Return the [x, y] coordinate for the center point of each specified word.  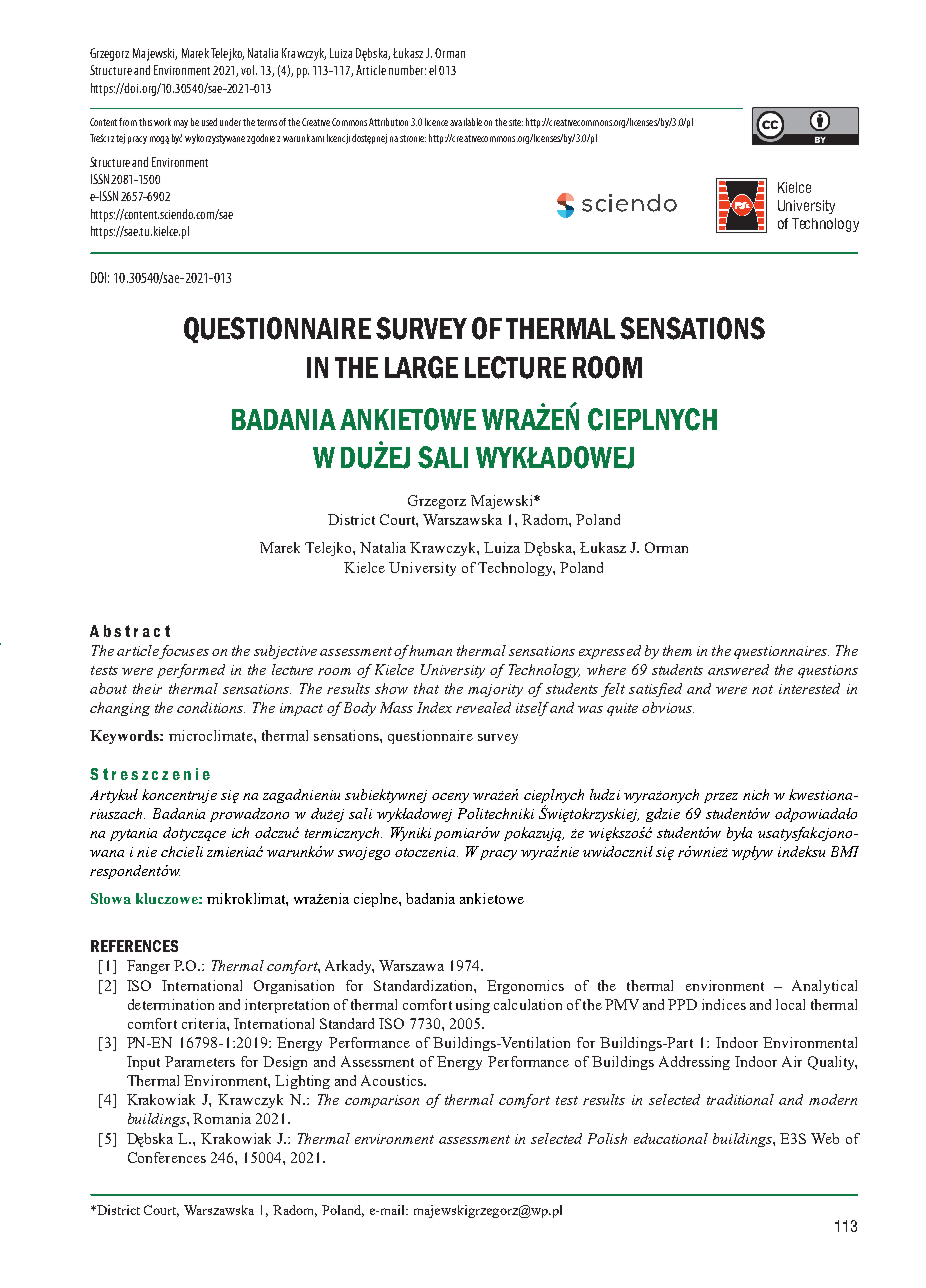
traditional [740, 1099]
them [677, 650]
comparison [382, 1101]
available [466, 122]
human [430, 650]
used [209, 122]
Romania [222, 1118]
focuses [184, 652]
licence [436, 122]
